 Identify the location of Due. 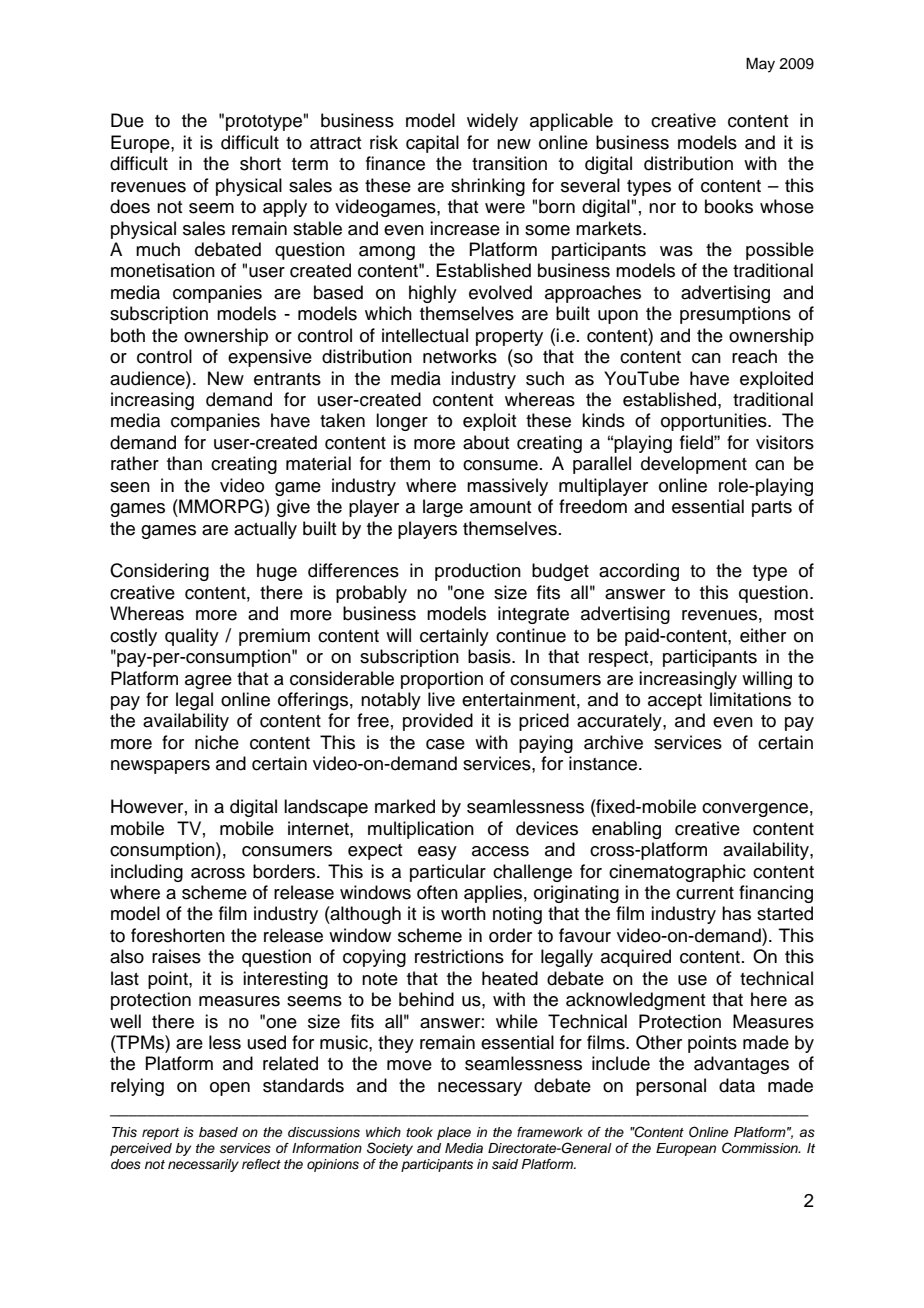
(127, 120).
